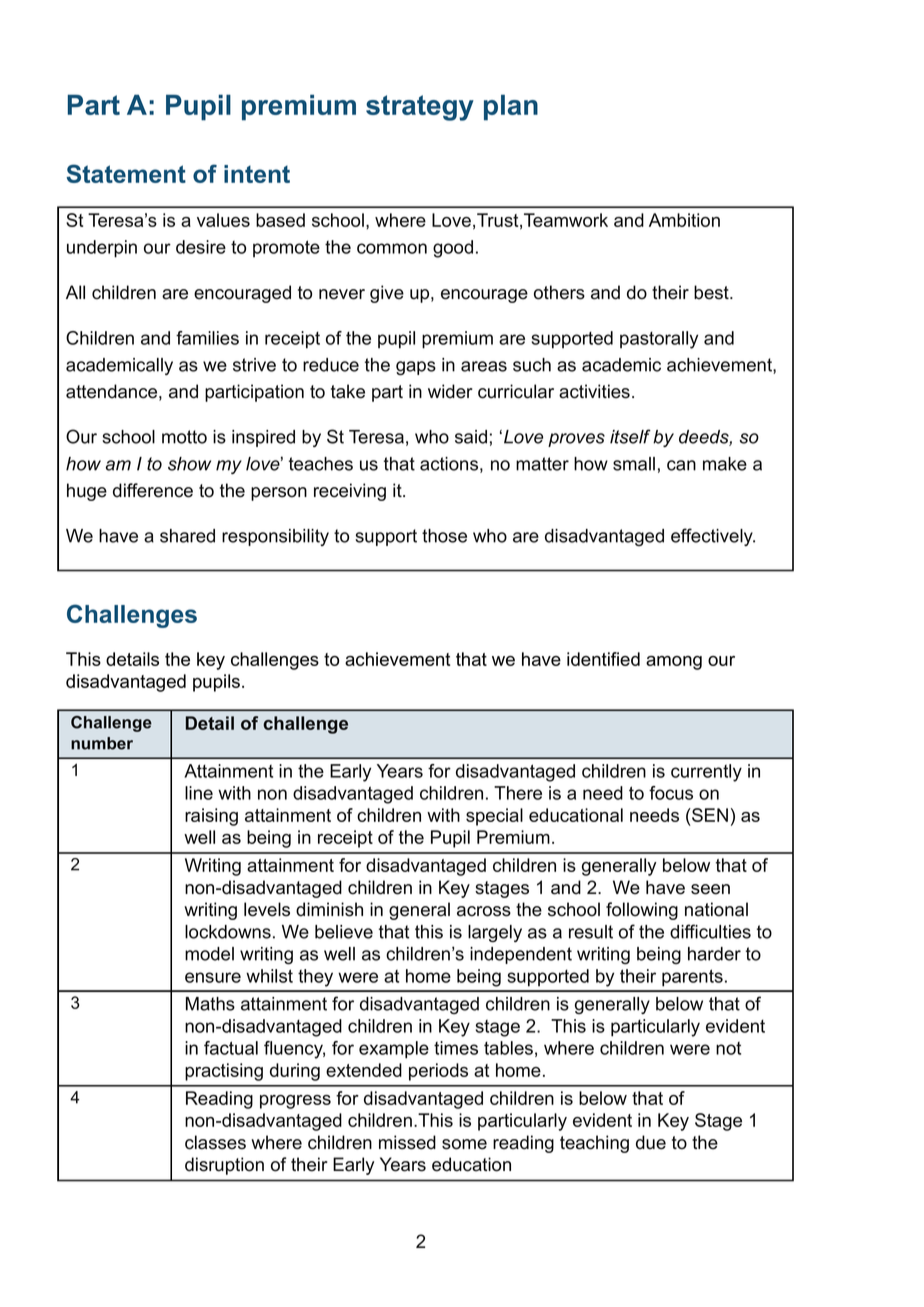 This screenshot has height=1307, width=924. Describe the element at coordinates (126, 173) in the screenshot. I see `Statement` at that location.
